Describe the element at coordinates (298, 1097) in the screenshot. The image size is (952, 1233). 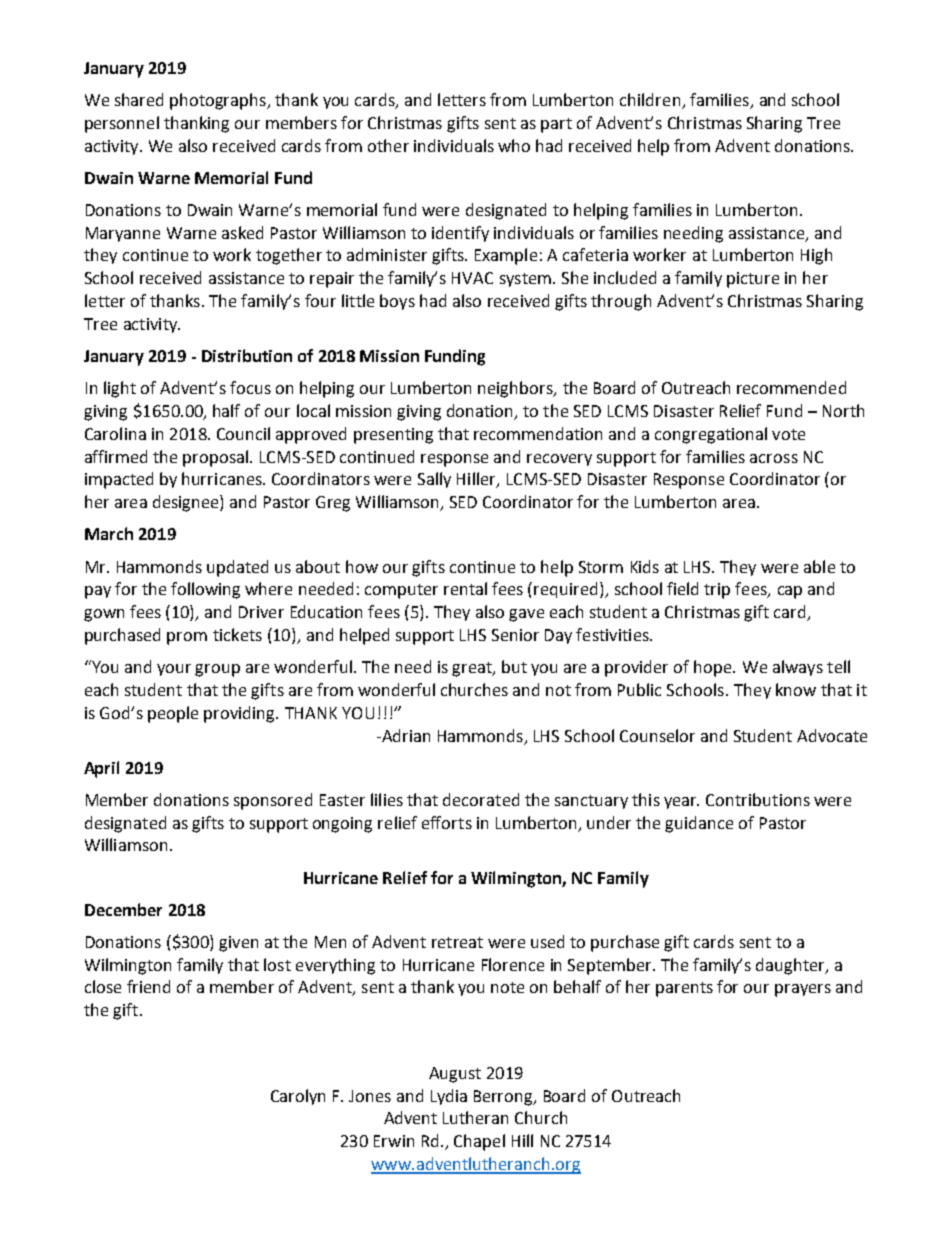
I see `Carolyn` at that location.
